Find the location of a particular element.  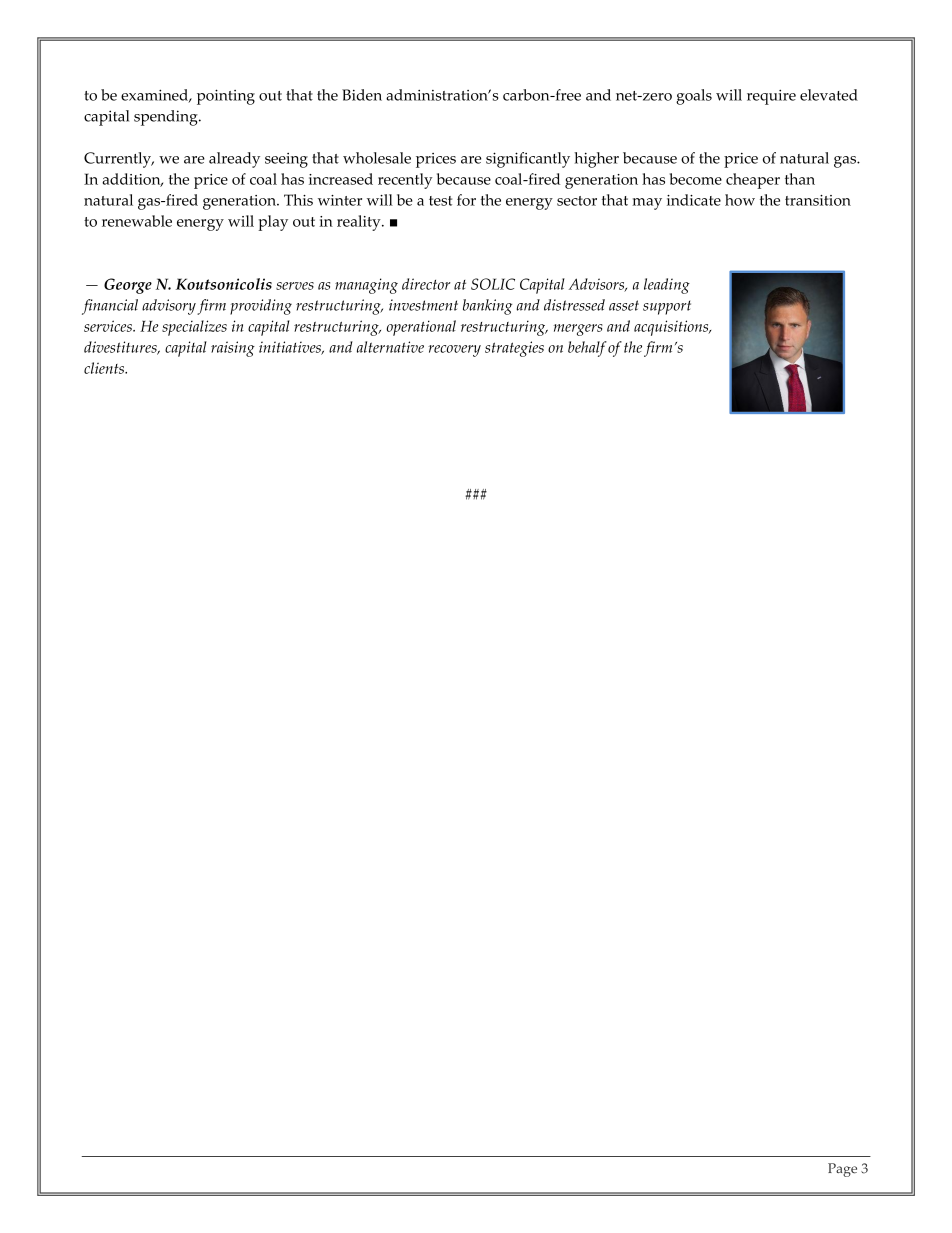

spending is located at coordinates (167, 118).
